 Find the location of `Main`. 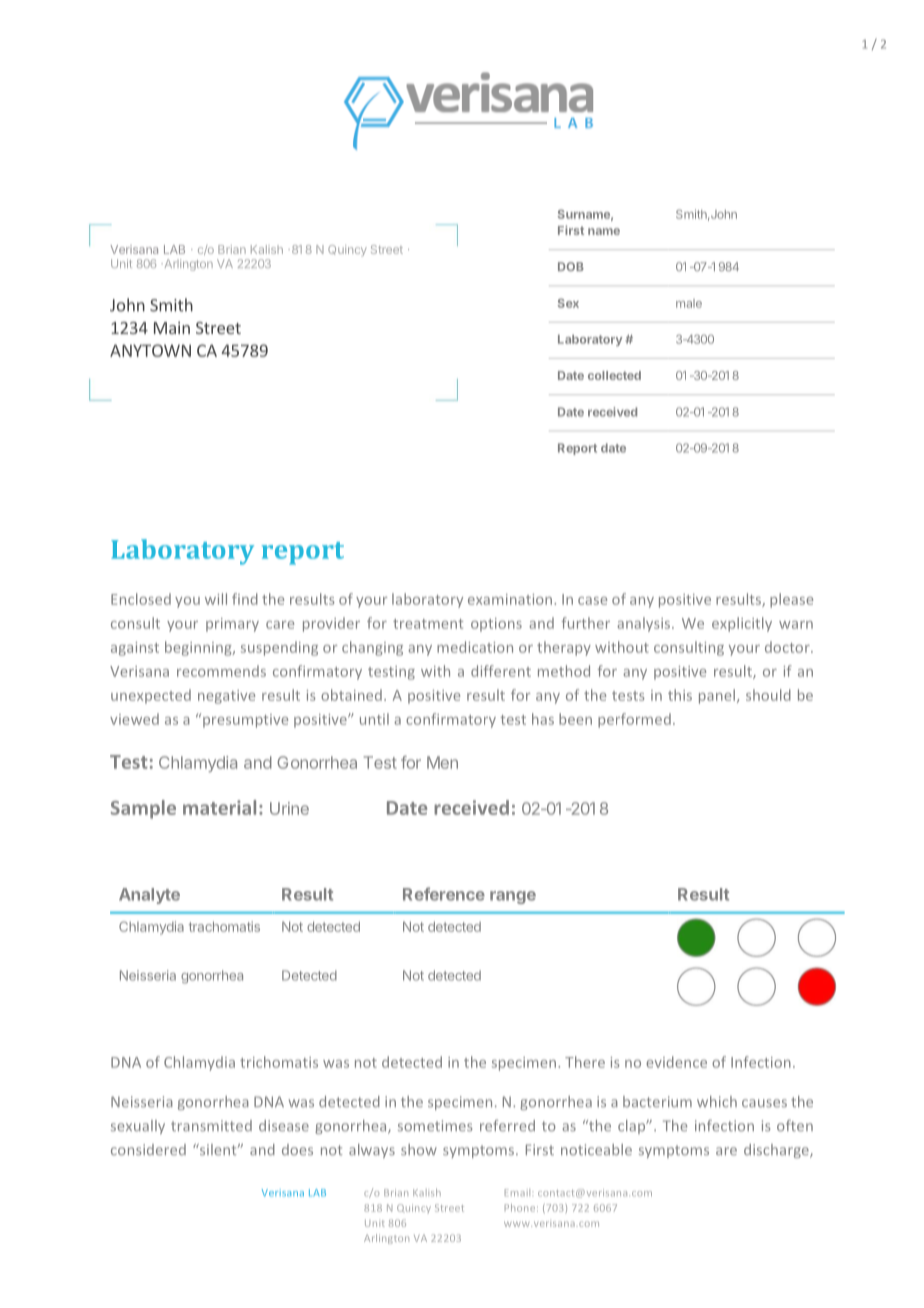

Main is located at coordinates (172, 328).
